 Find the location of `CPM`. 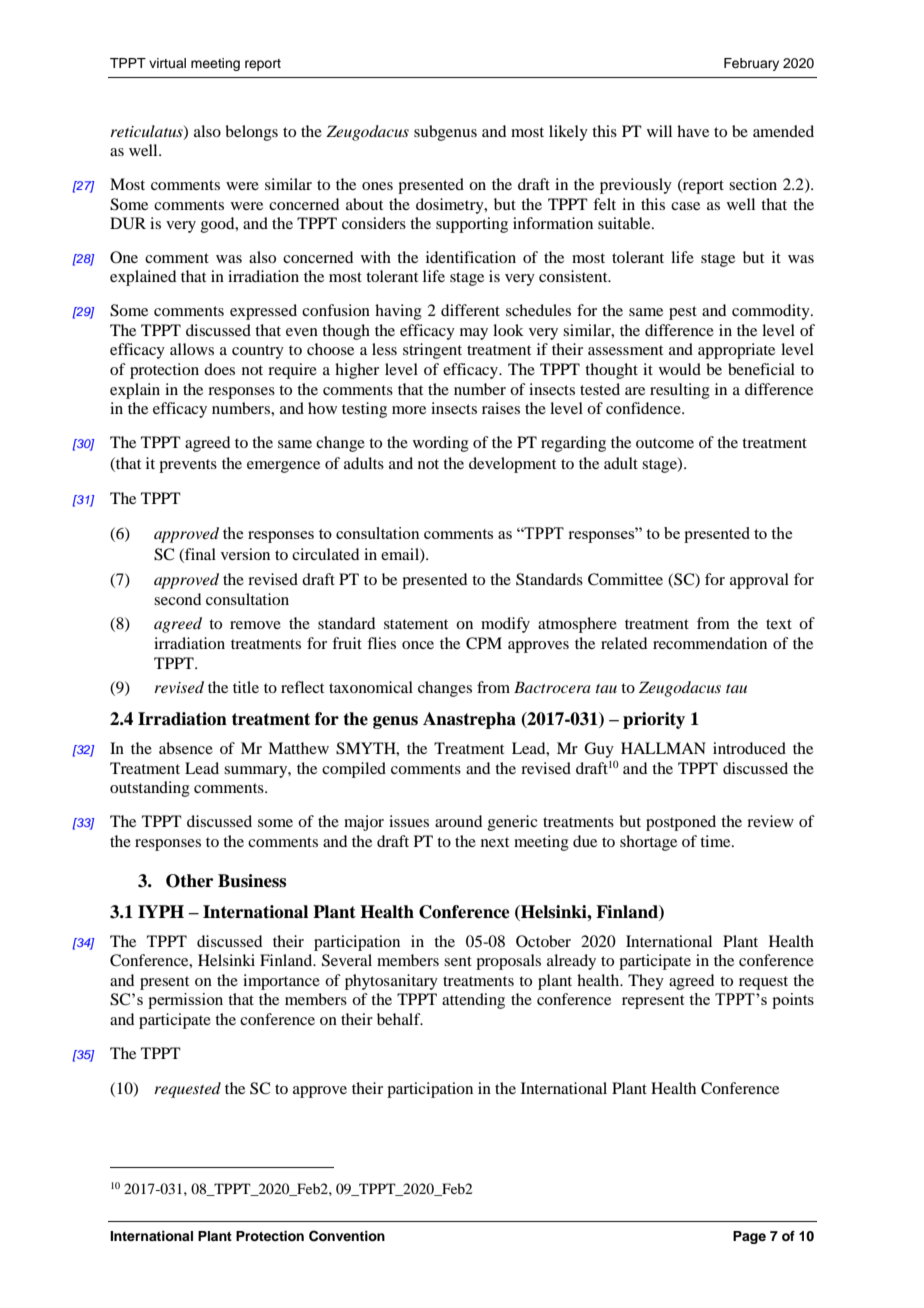

CPM is located at coordinates (484, 643).
